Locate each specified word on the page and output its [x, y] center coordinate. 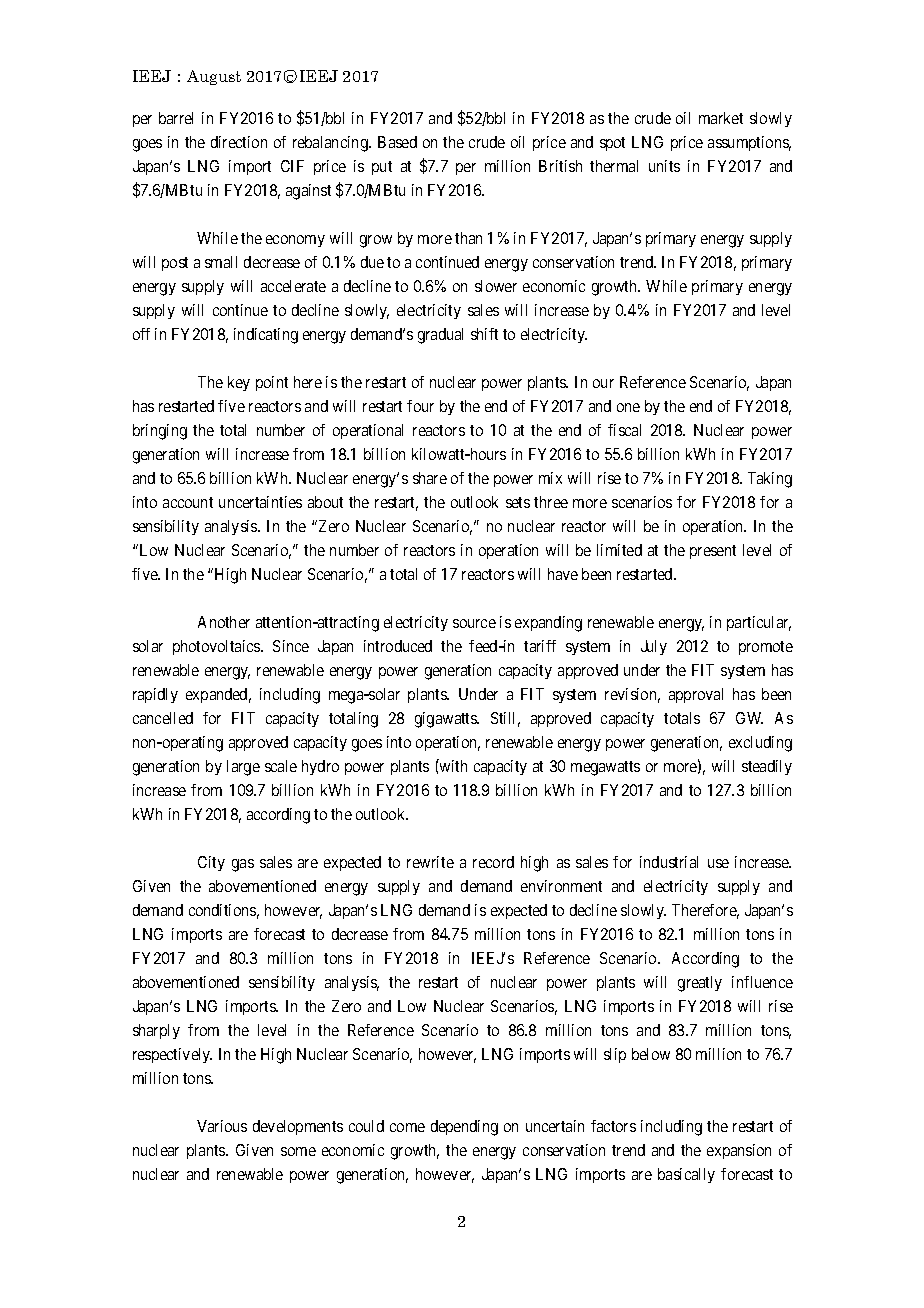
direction [239, 142]
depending [464, 1128]
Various [222, 1126]
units [664, 166]
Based [397, 142]
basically [686, 1175]
